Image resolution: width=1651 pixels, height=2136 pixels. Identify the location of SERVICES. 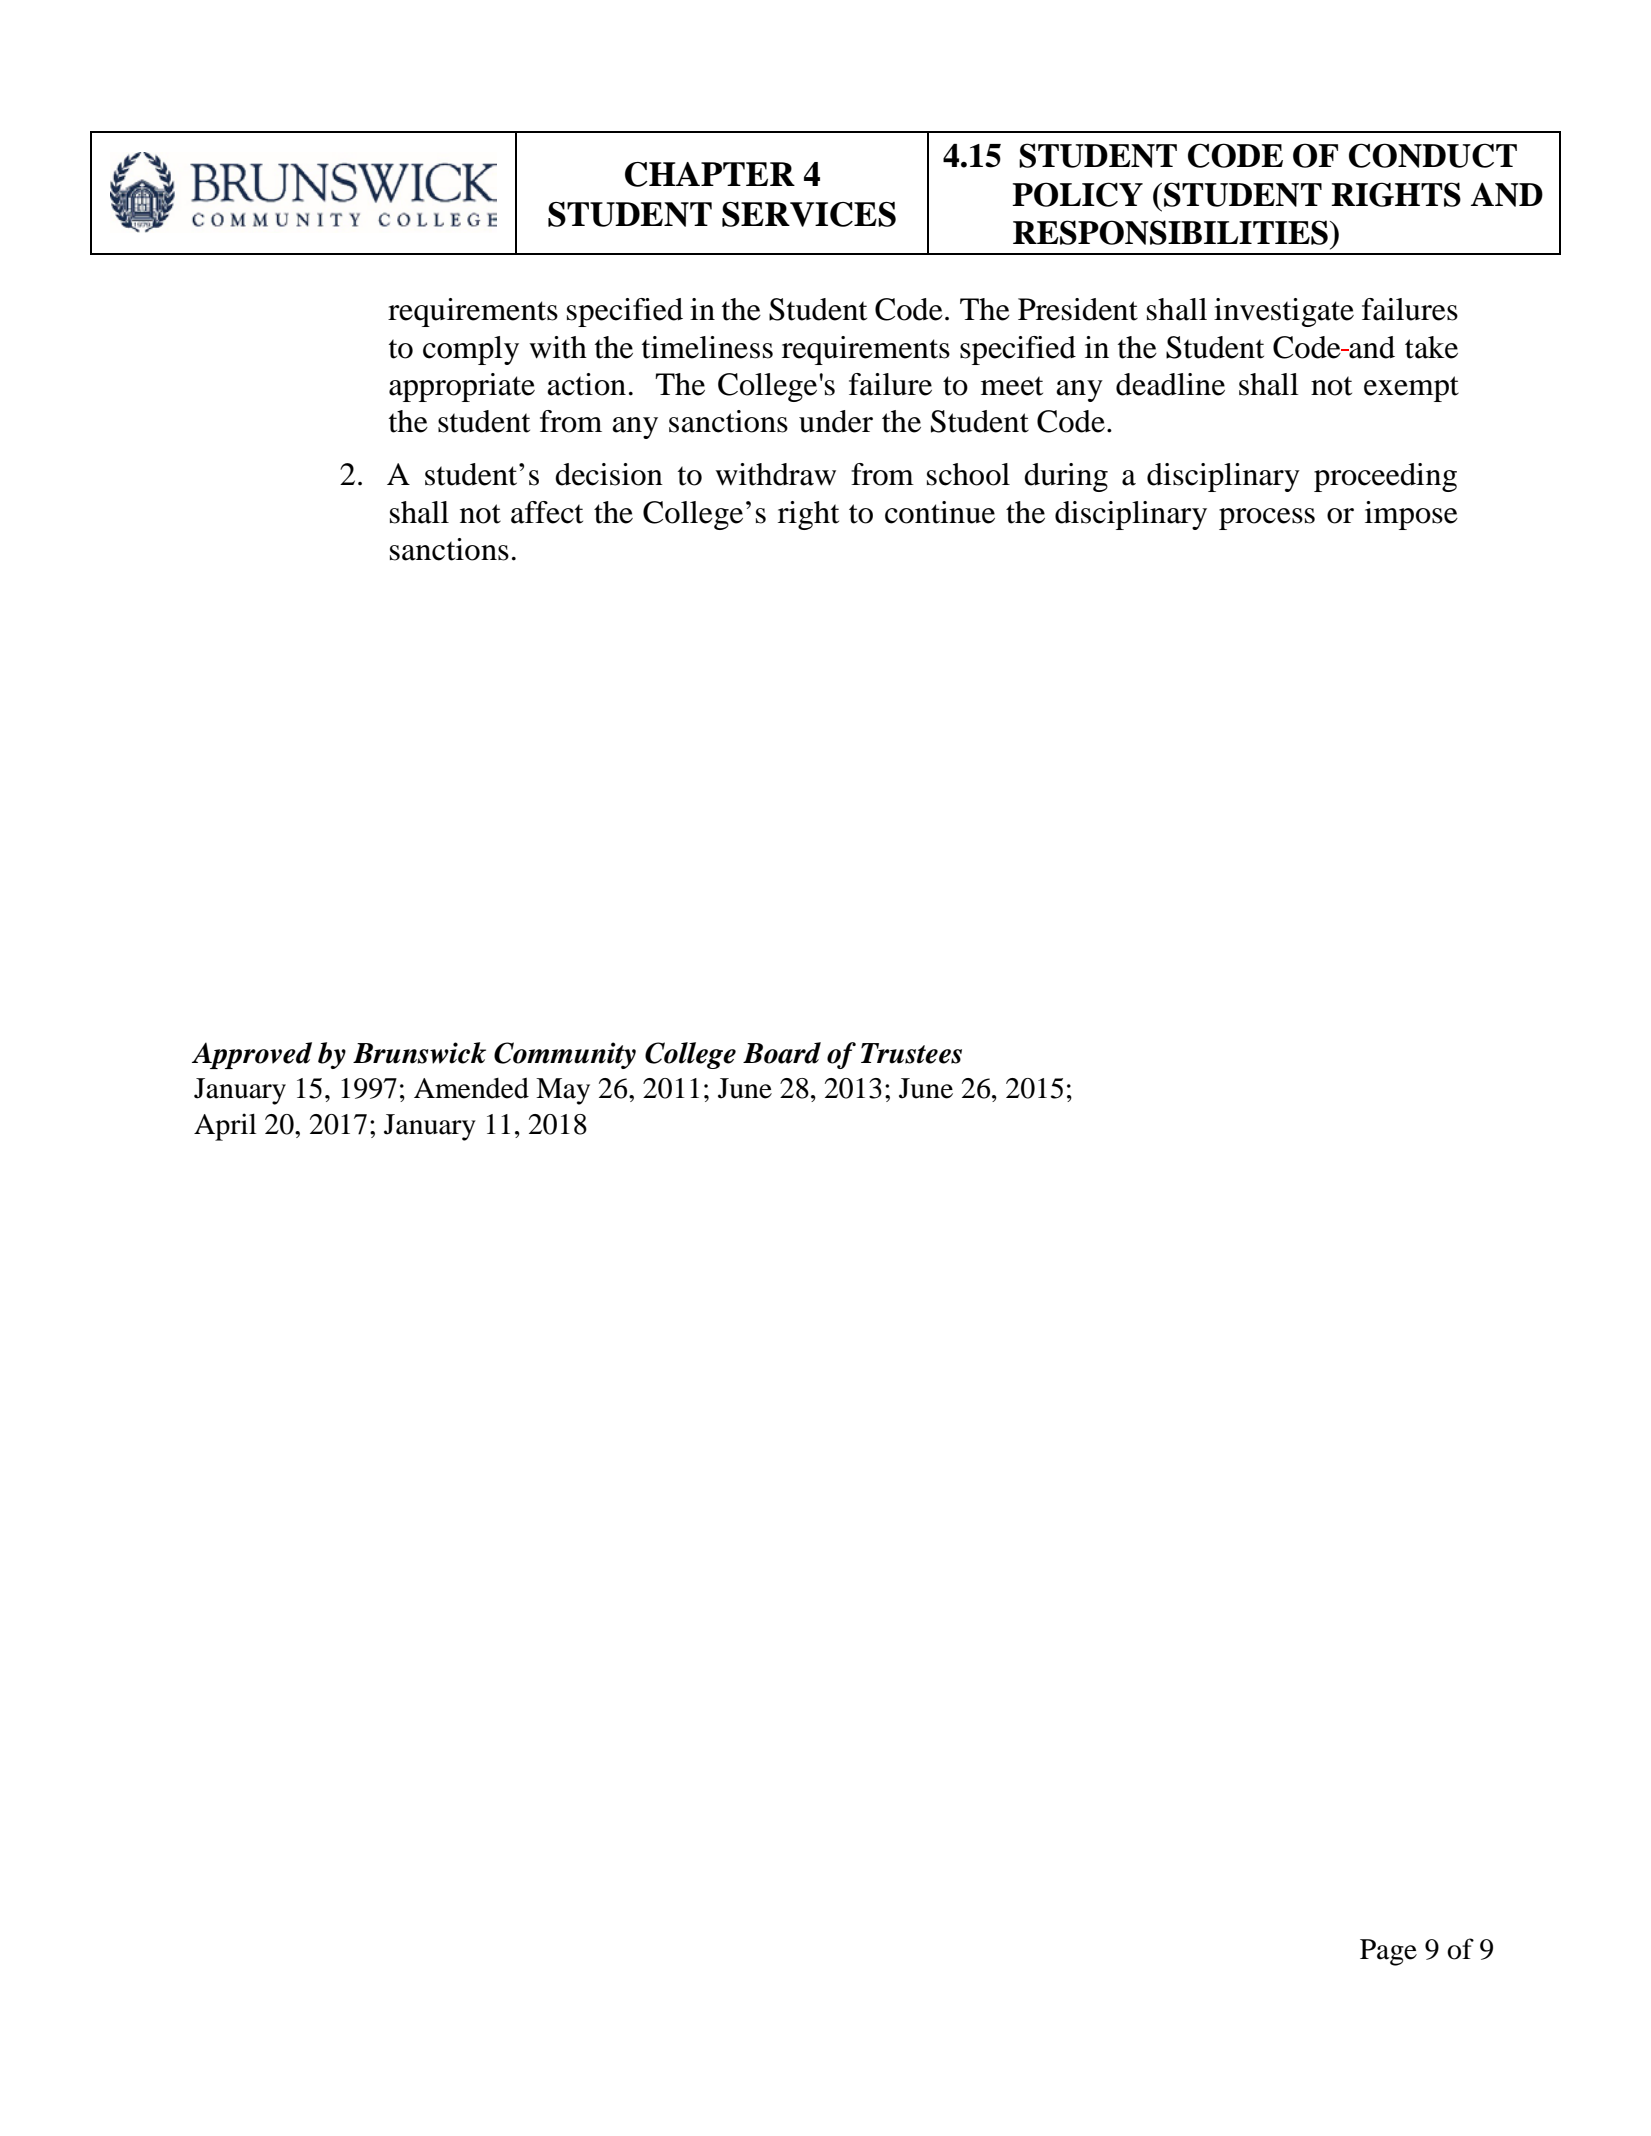
(809, 214).
